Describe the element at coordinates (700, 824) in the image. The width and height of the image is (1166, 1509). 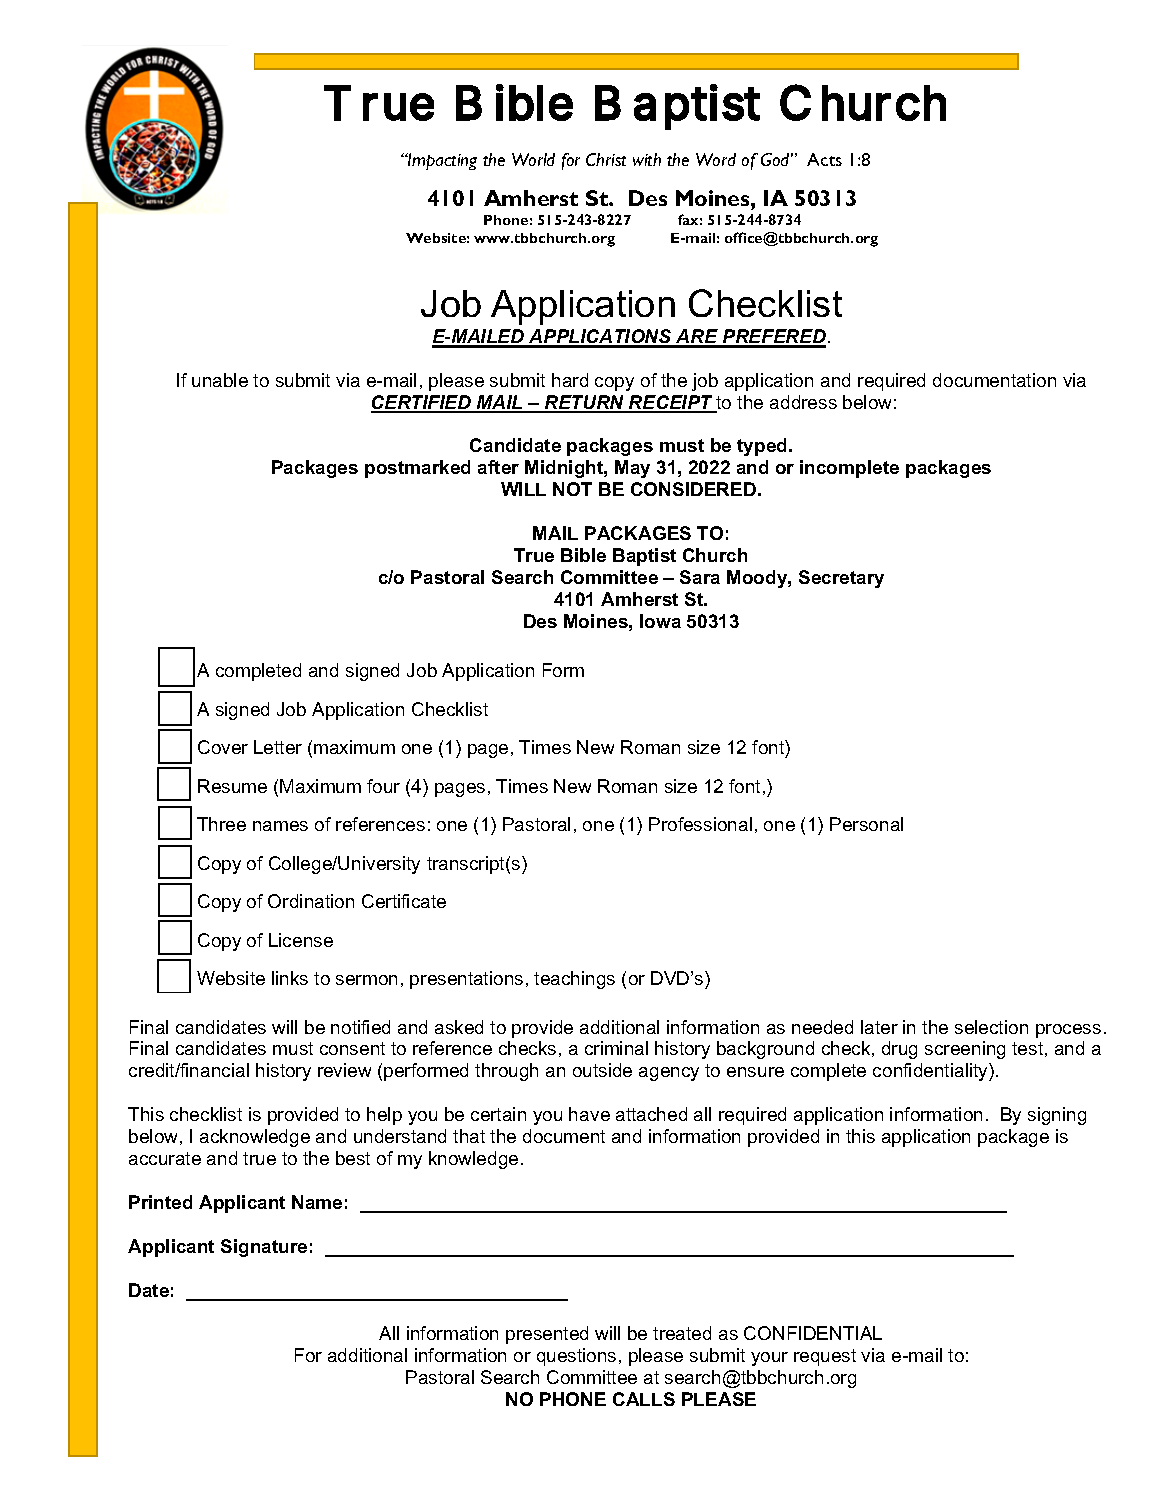
I see `Professional` at that location.
